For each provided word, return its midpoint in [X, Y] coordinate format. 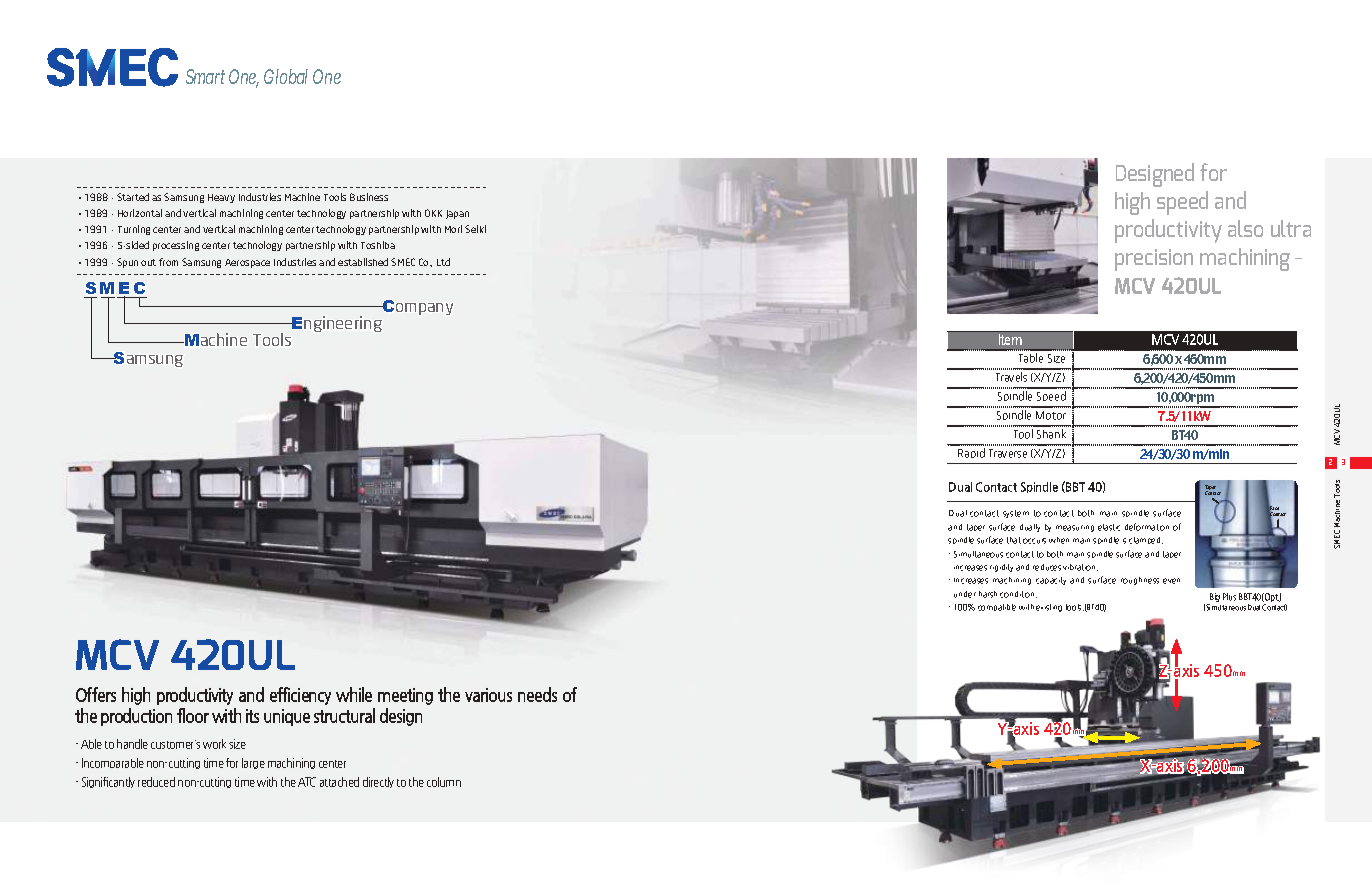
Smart [205, 76]
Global [286, 76]
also [1245, 228]
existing [1049, 608]
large [253, 763]
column [444, 782]
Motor [1051, 415]
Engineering [336, 324]
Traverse [1008, 453]
